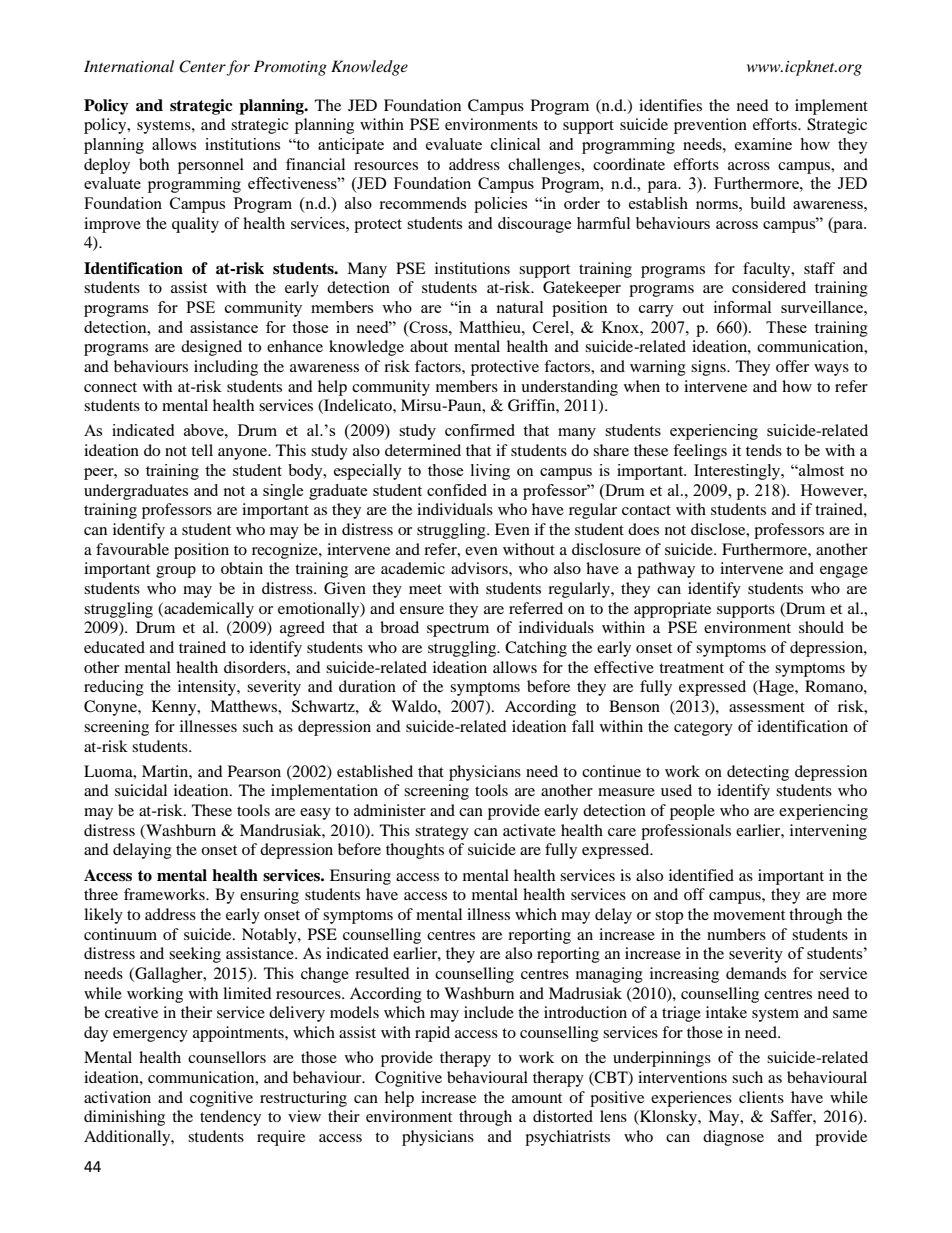 The image size is (952, 1233). I want to click on tendency, so click(230, 1118).
